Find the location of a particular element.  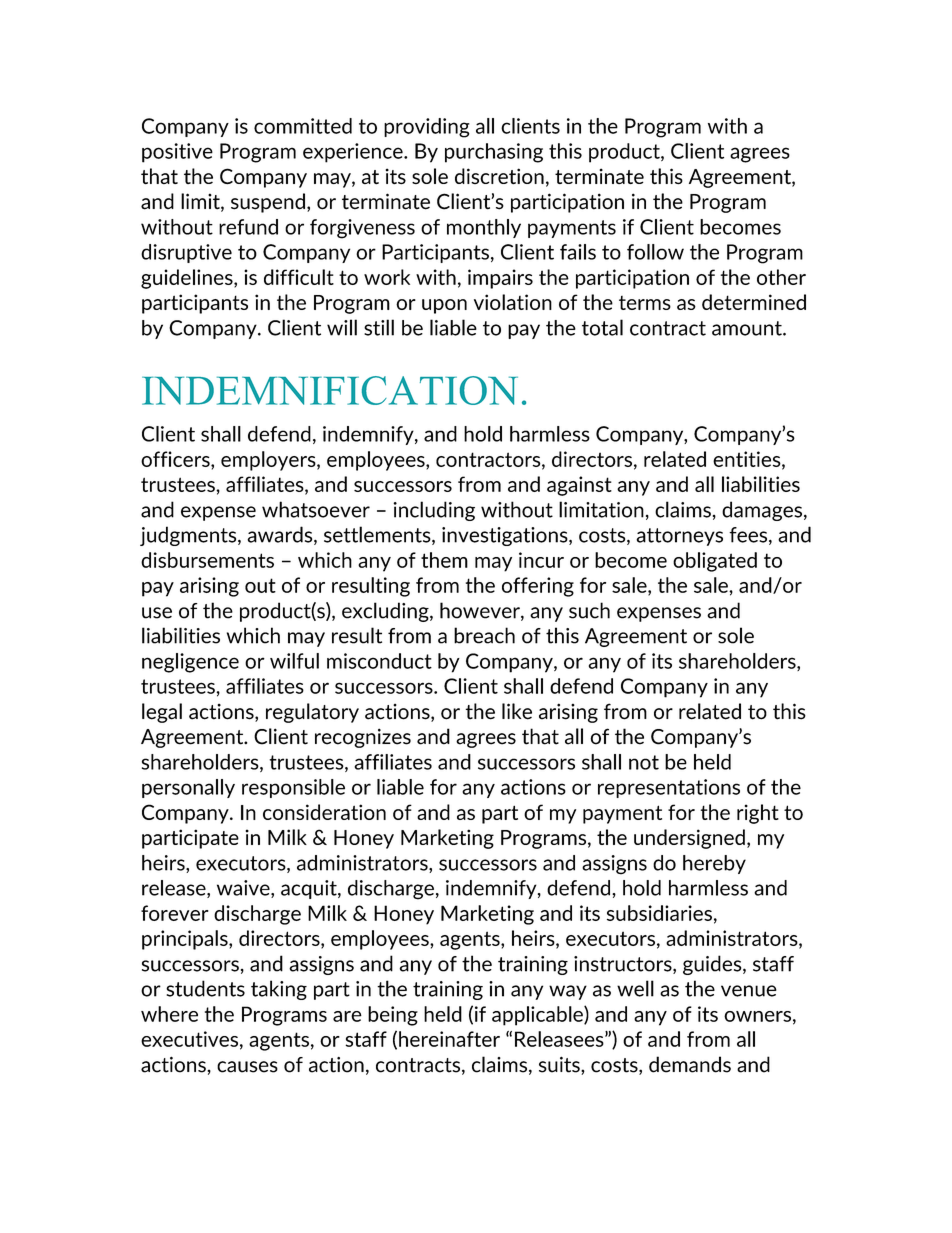

including is located at coordinates (434, 511).
